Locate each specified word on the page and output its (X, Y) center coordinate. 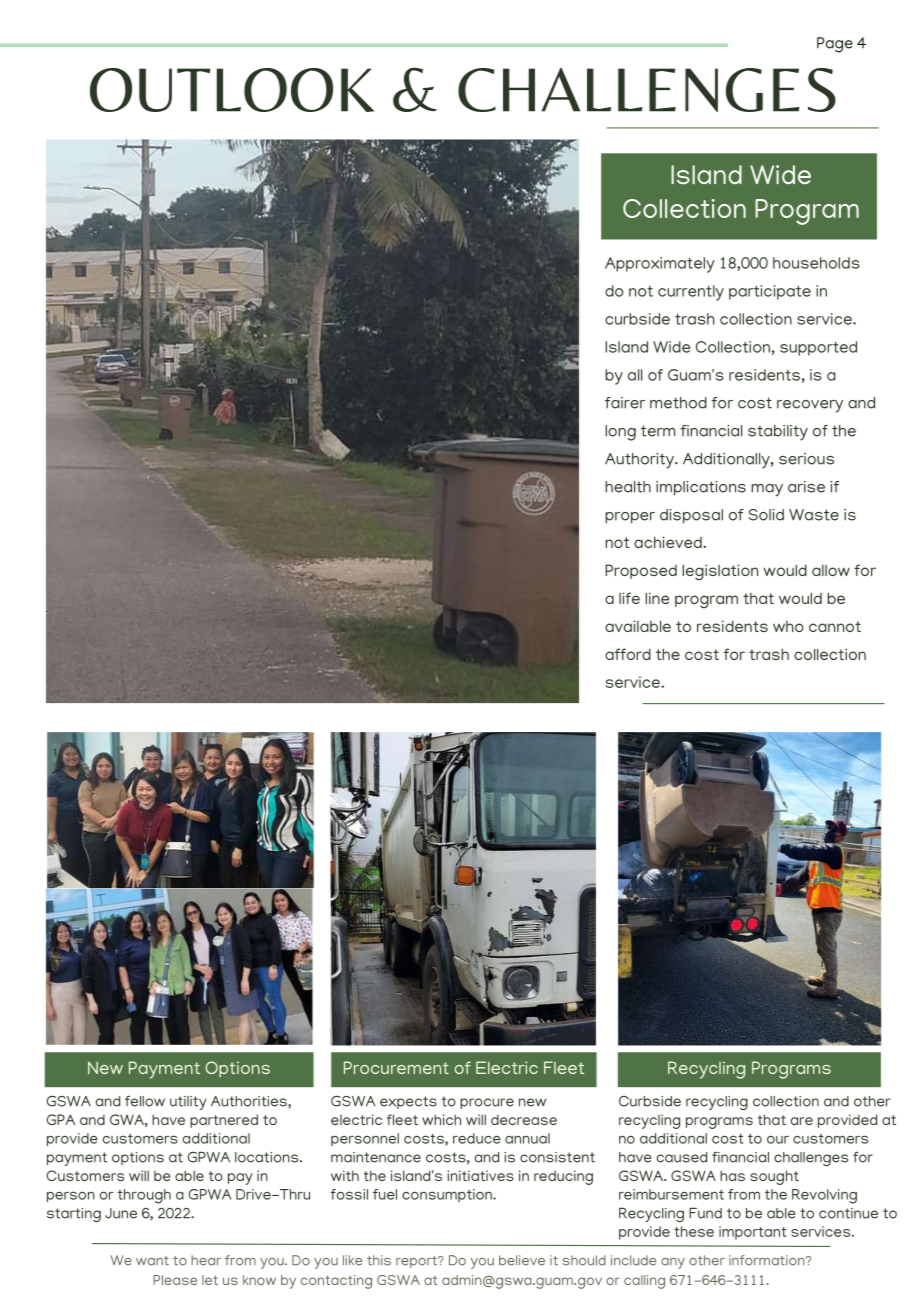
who (788, 626)
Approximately (659, 265)
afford (628, 654)
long (620, 433)
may (767, 490)
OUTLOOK (232, 90)
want (152, 1261)
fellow (145, 1101)
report (417, 1262)
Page (835, 45)
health (628, 487)
